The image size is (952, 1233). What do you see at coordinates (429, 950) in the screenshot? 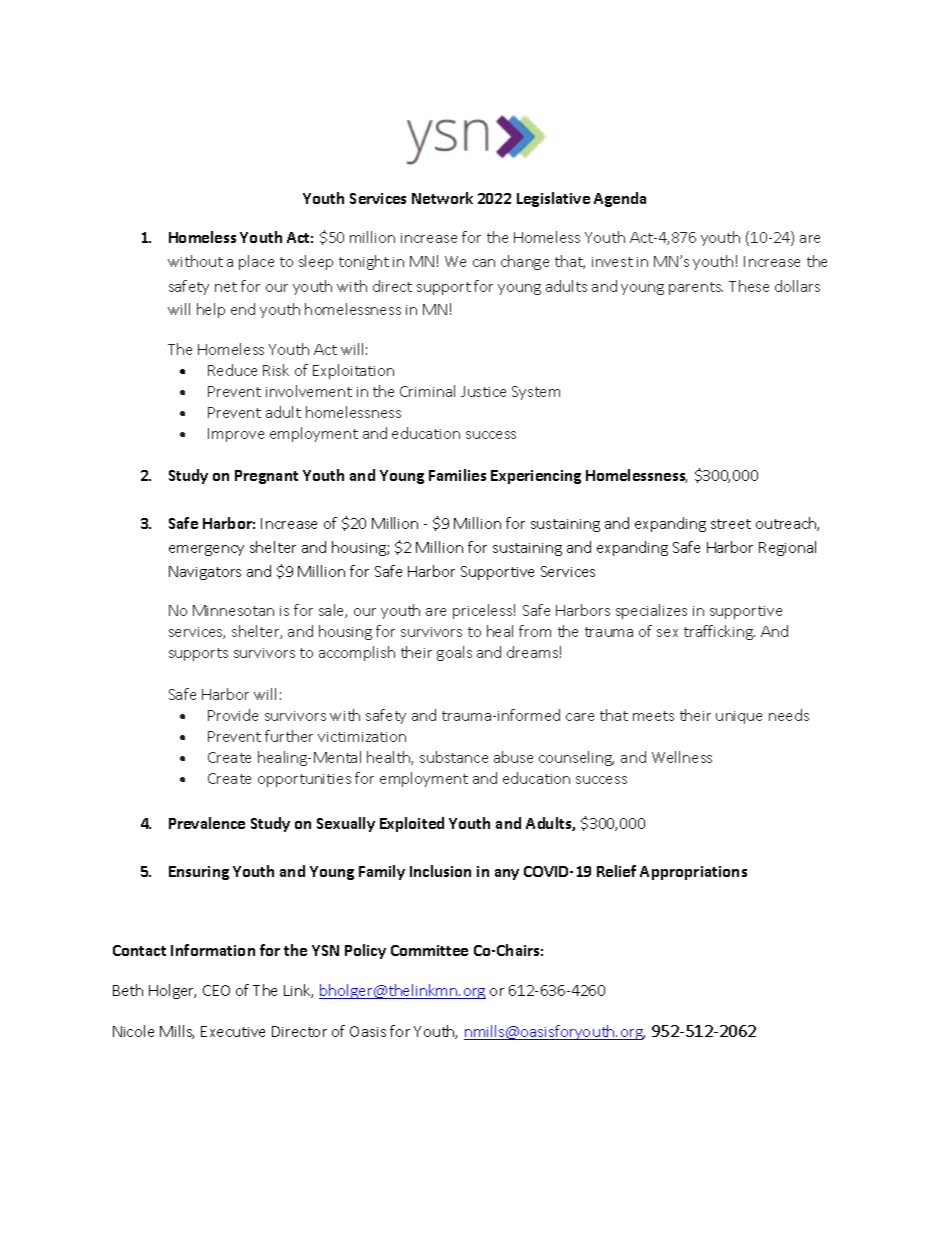
I see `Committee` at bounding box center [429, 950].
